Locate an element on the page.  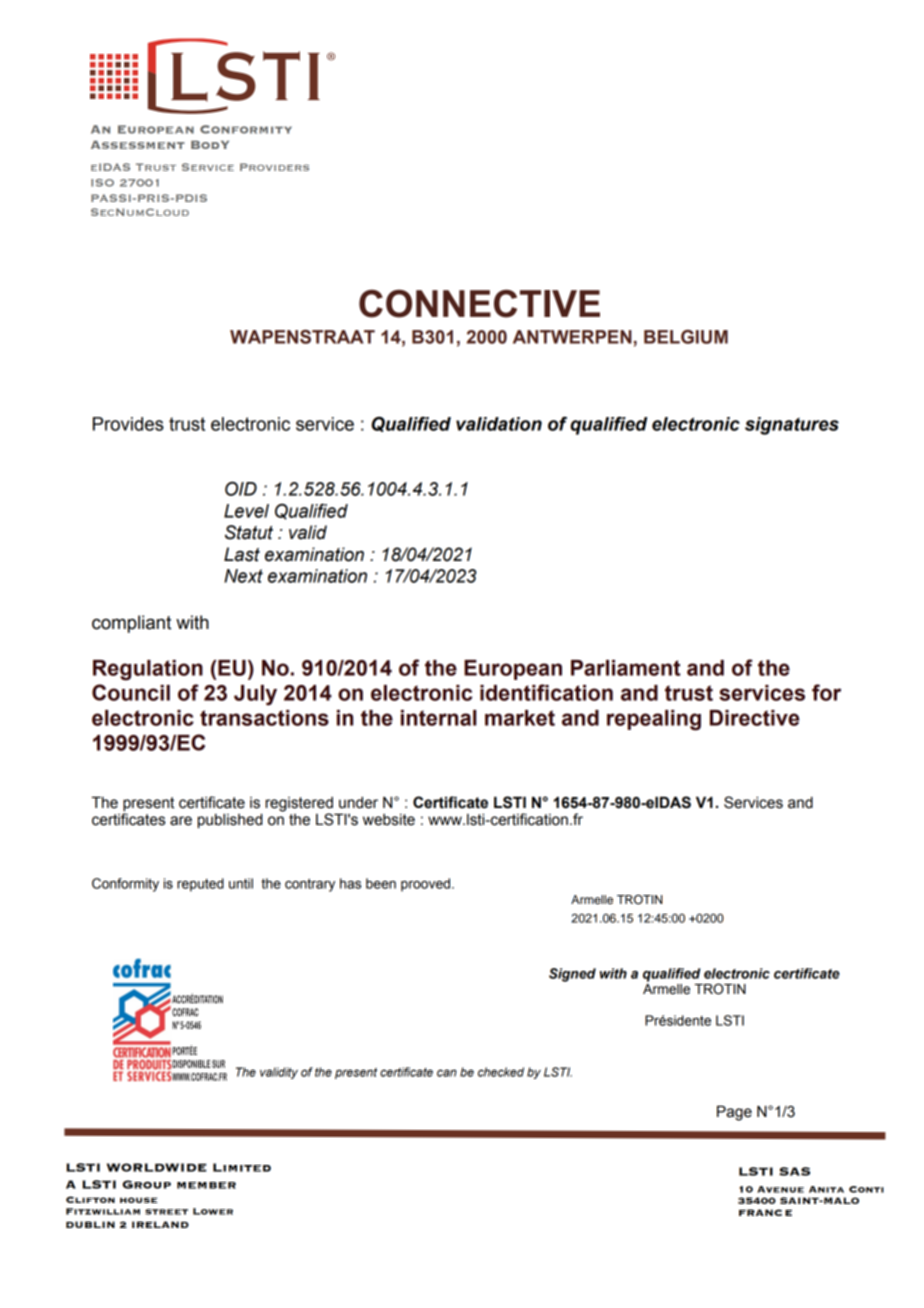
BELGIUM is located at coordinates (686, 337).
